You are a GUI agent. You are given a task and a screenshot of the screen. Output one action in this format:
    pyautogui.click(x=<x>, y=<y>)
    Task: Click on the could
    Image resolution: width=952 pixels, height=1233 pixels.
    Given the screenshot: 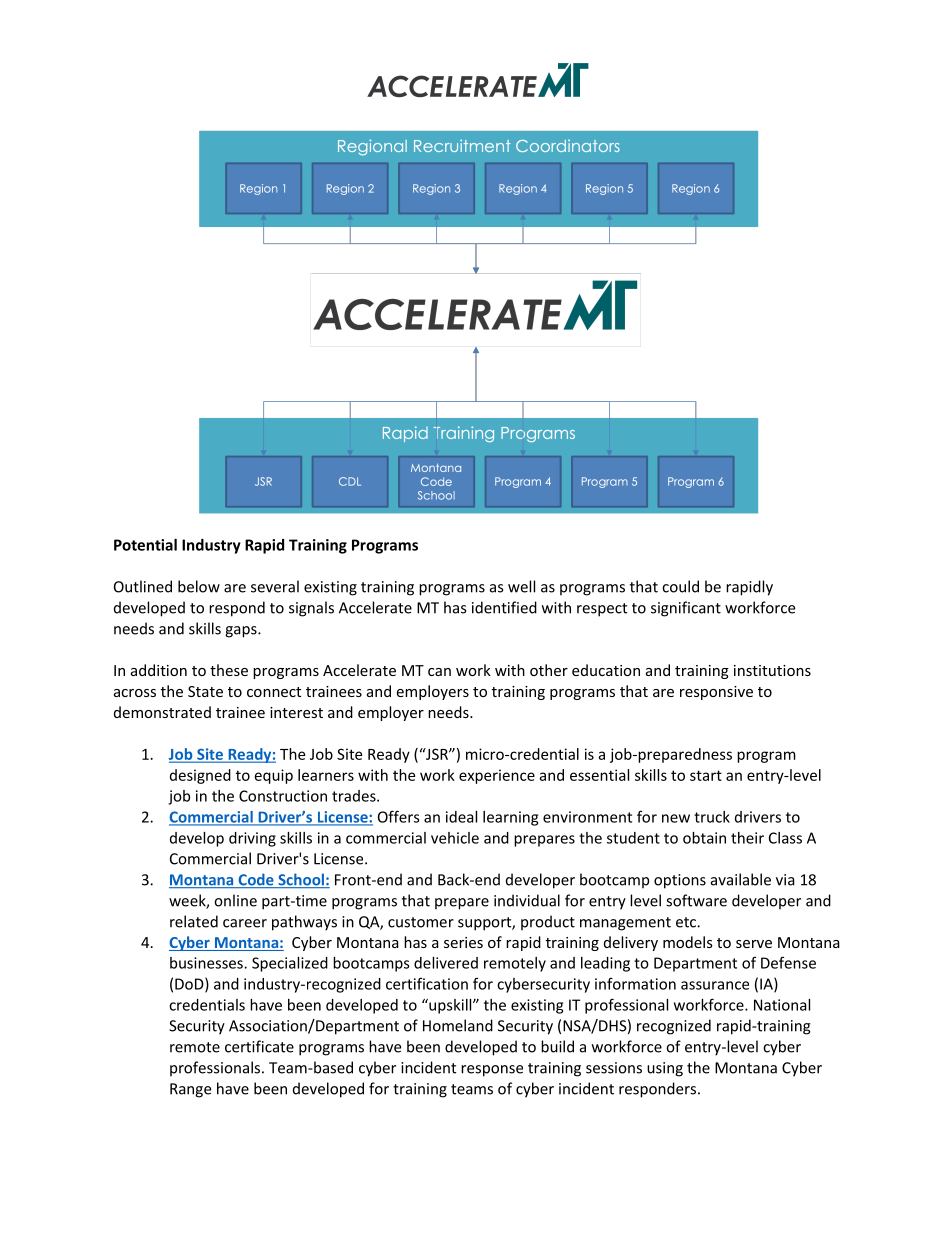 What is the action you would take?
    pyautogui.click(x=680, y=586)
